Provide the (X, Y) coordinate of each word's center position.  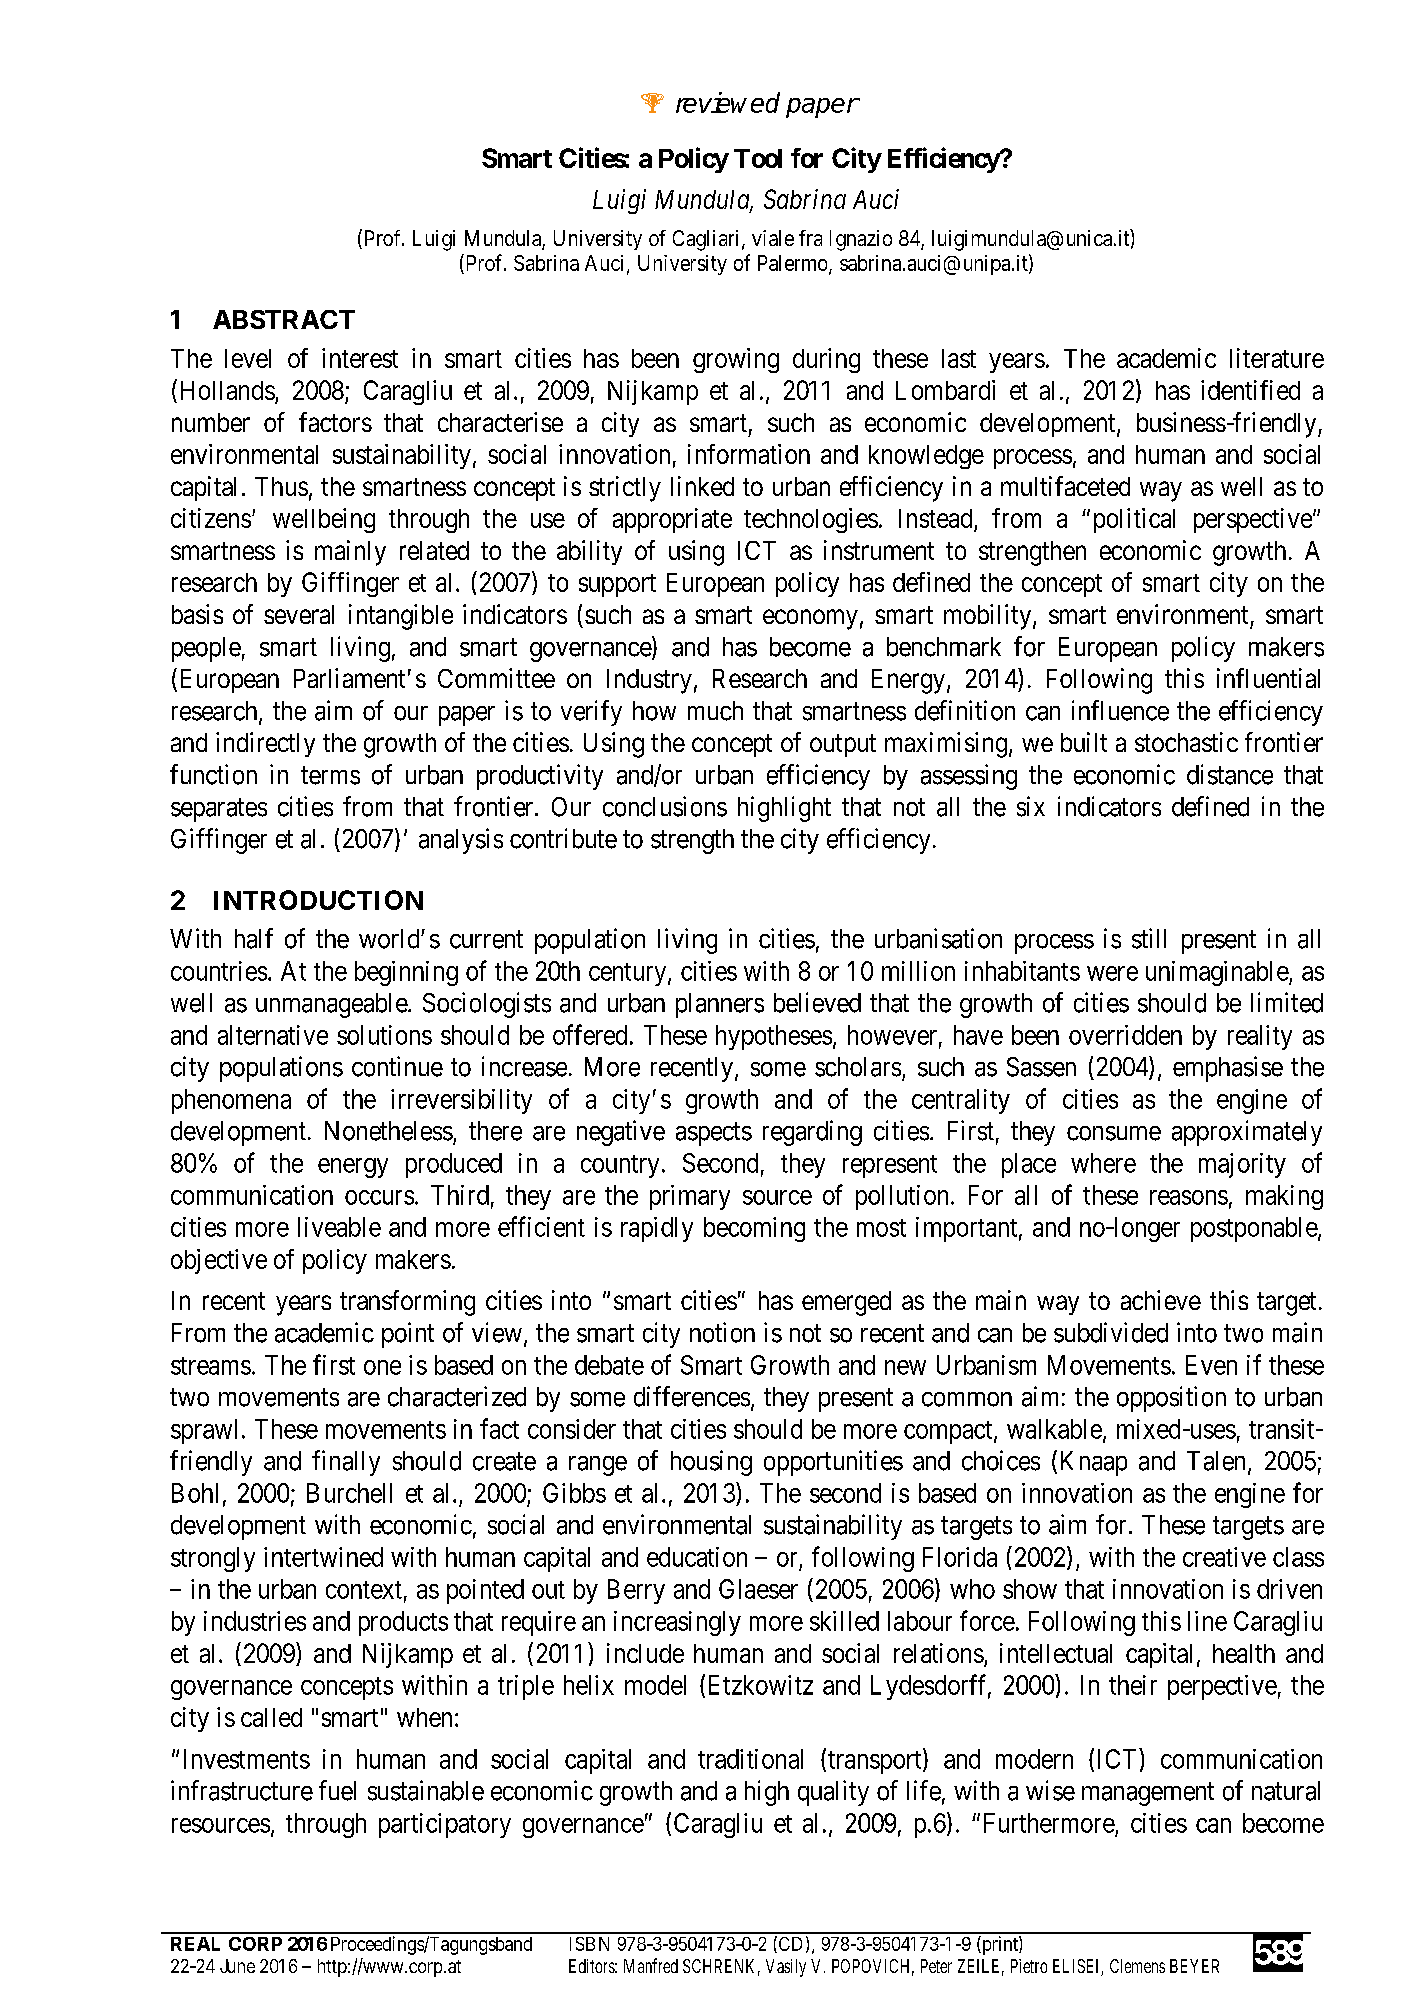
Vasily (786, 1968)
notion (722, 1332)
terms (330, 776)
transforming (407, 1303)
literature (1277, 358)
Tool (758, 158)
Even (1211, 1365)
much (715, 711)
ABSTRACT (284, 319)
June (237, 1966)
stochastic (1186, 742)
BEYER (1194, 1966)
